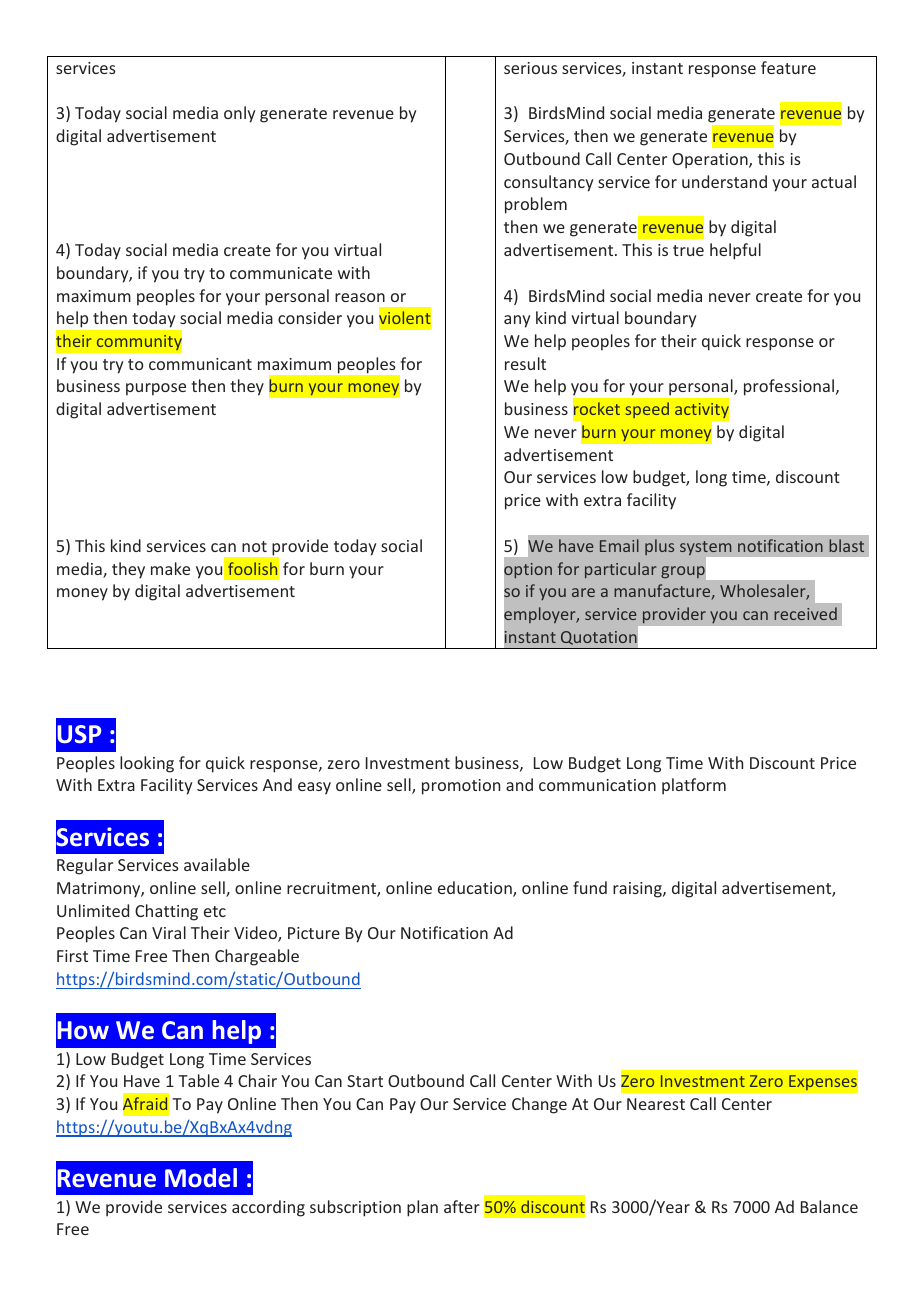 This screenshot has height=1308, width=924. Describe the element at coordinates (525, 363) in the screenshot. I see `result` at that location.
